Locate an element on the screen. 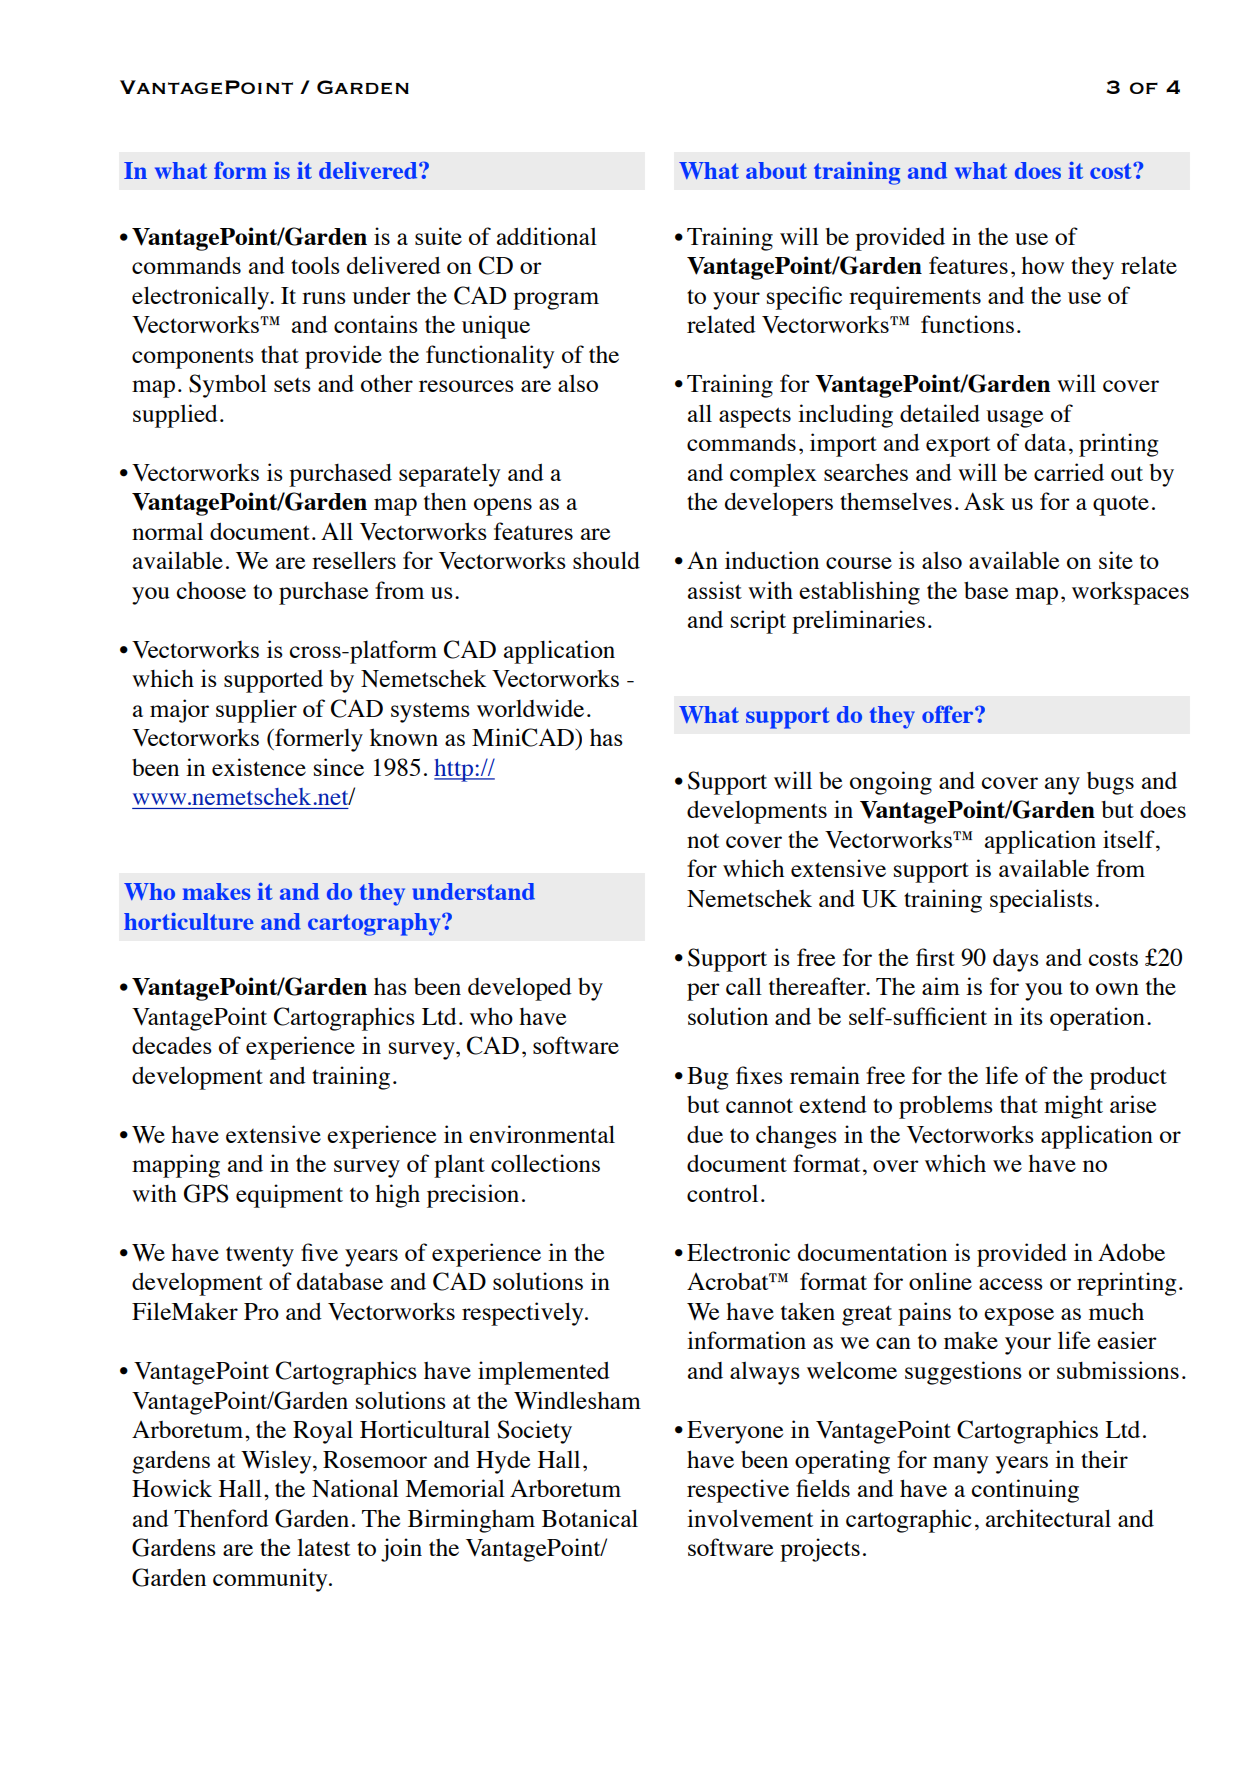 The image size is (1255, 1775). architectural is located at coordinates (1048, 1518).
